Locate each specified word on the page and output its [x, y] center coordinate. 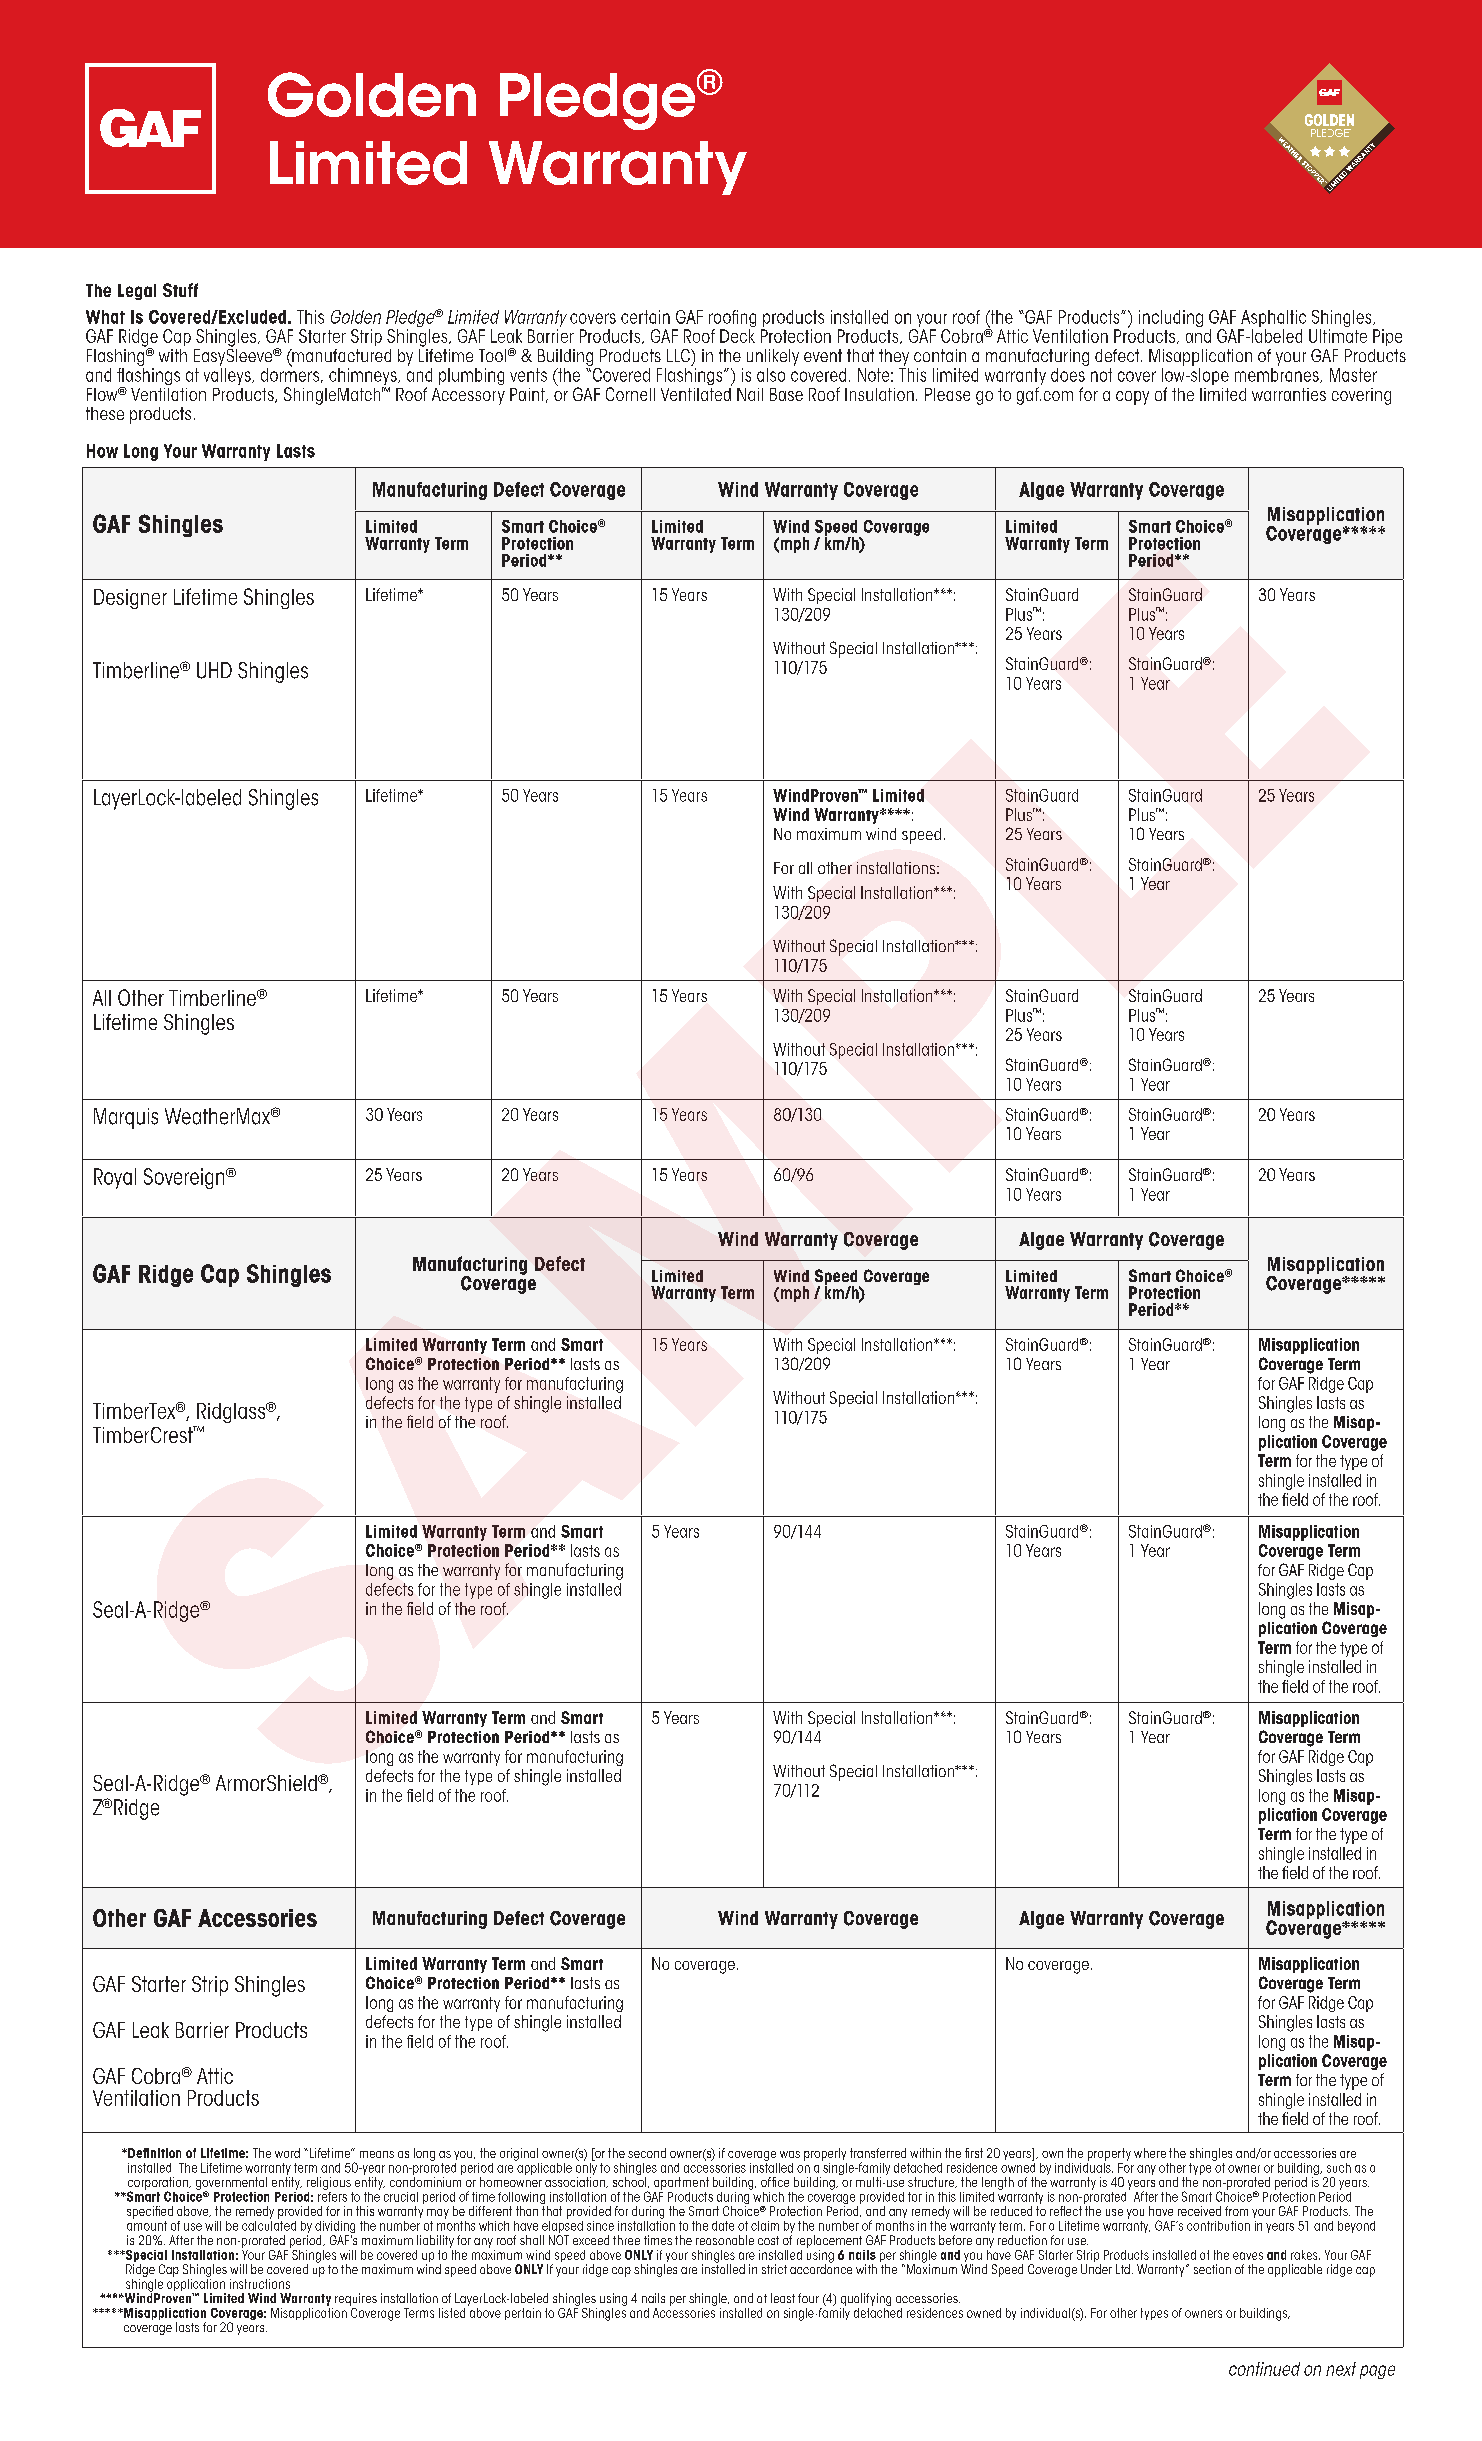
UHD [214, 670]
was [790, 2154]
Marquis [126, 1118]
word [287, 2153]
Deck [737, 336]
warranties [1289, 394]
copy [1132, 398]
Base [786, 394]
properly [825, 2154]
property [1109, 2154]
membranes [1278, 375]
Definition [153, 2153]
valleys [228, 376]
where [1150, 2153]
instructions [260, 2284]
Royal [115, 1178]
